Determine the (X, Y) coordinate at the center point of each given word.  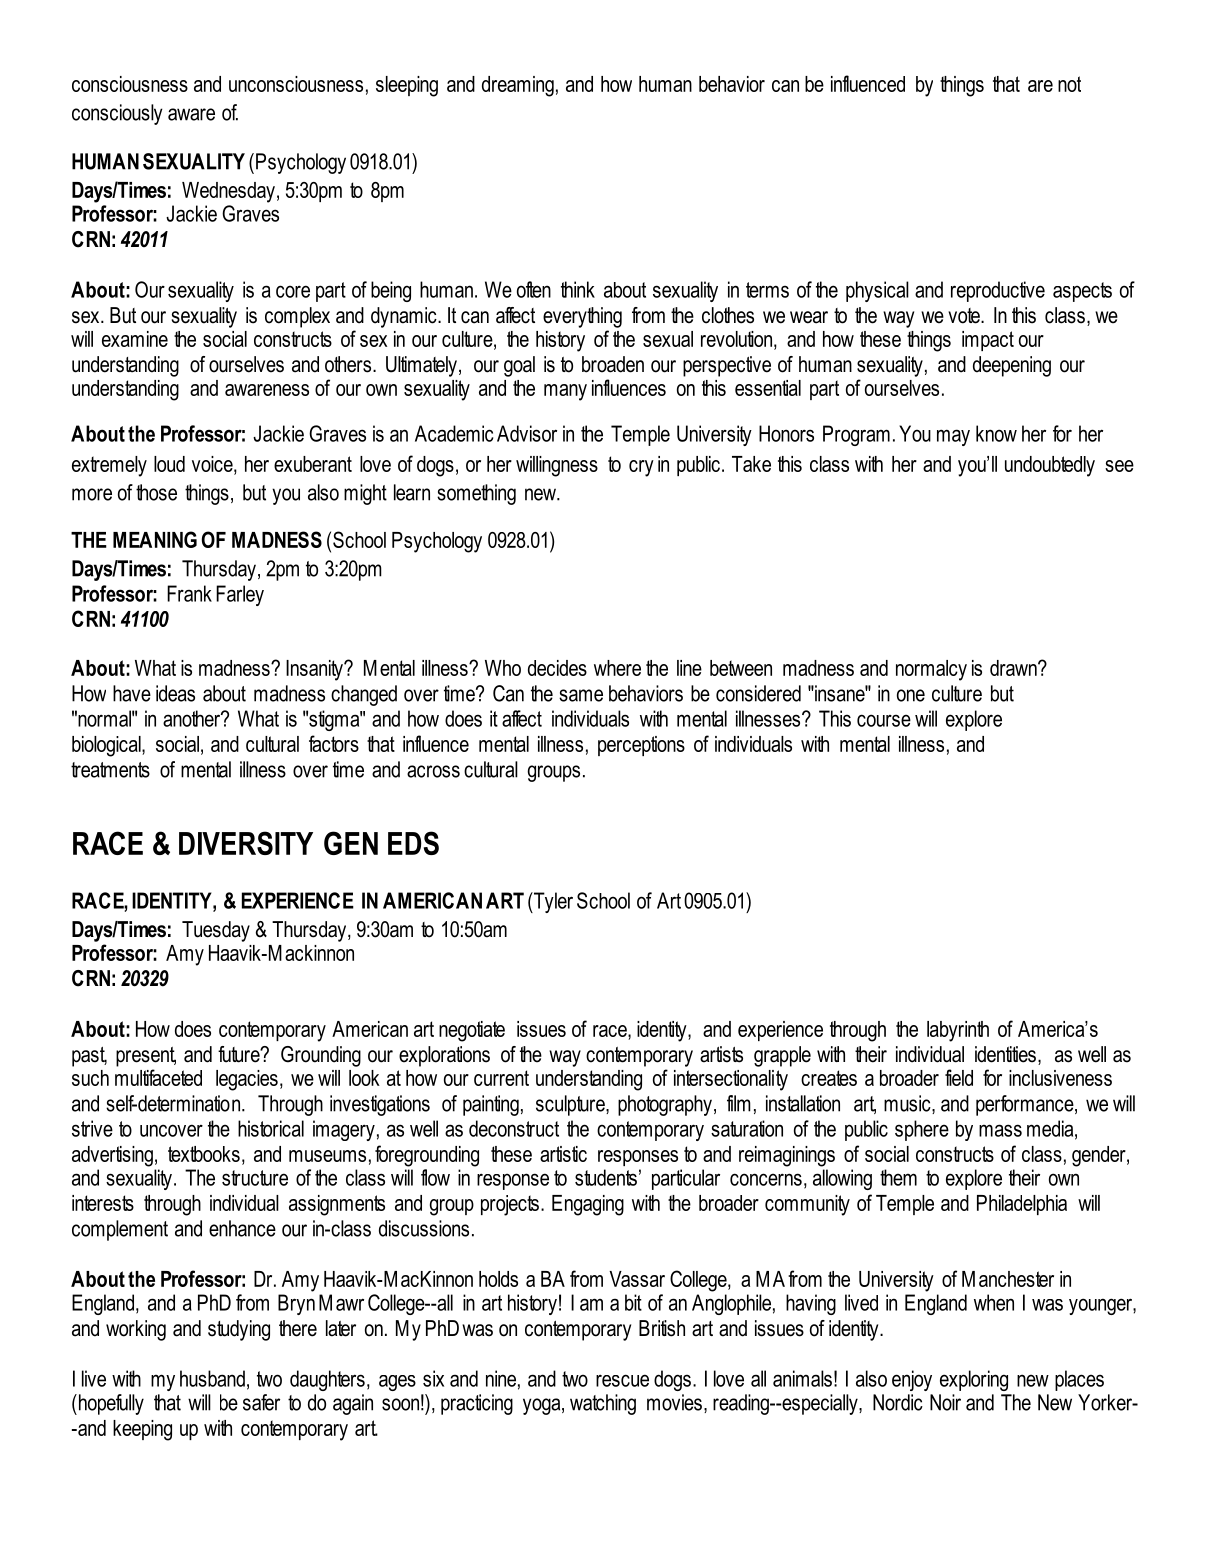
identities (1005, 1054)
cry (641, 468)
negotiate (472, 1031)
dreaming (518, 86)
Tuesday (216, 931)
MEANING (155, 539)
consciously (117, 114)
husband (212, 1378)
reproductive (998, 291)
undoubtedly (1050, 466)
